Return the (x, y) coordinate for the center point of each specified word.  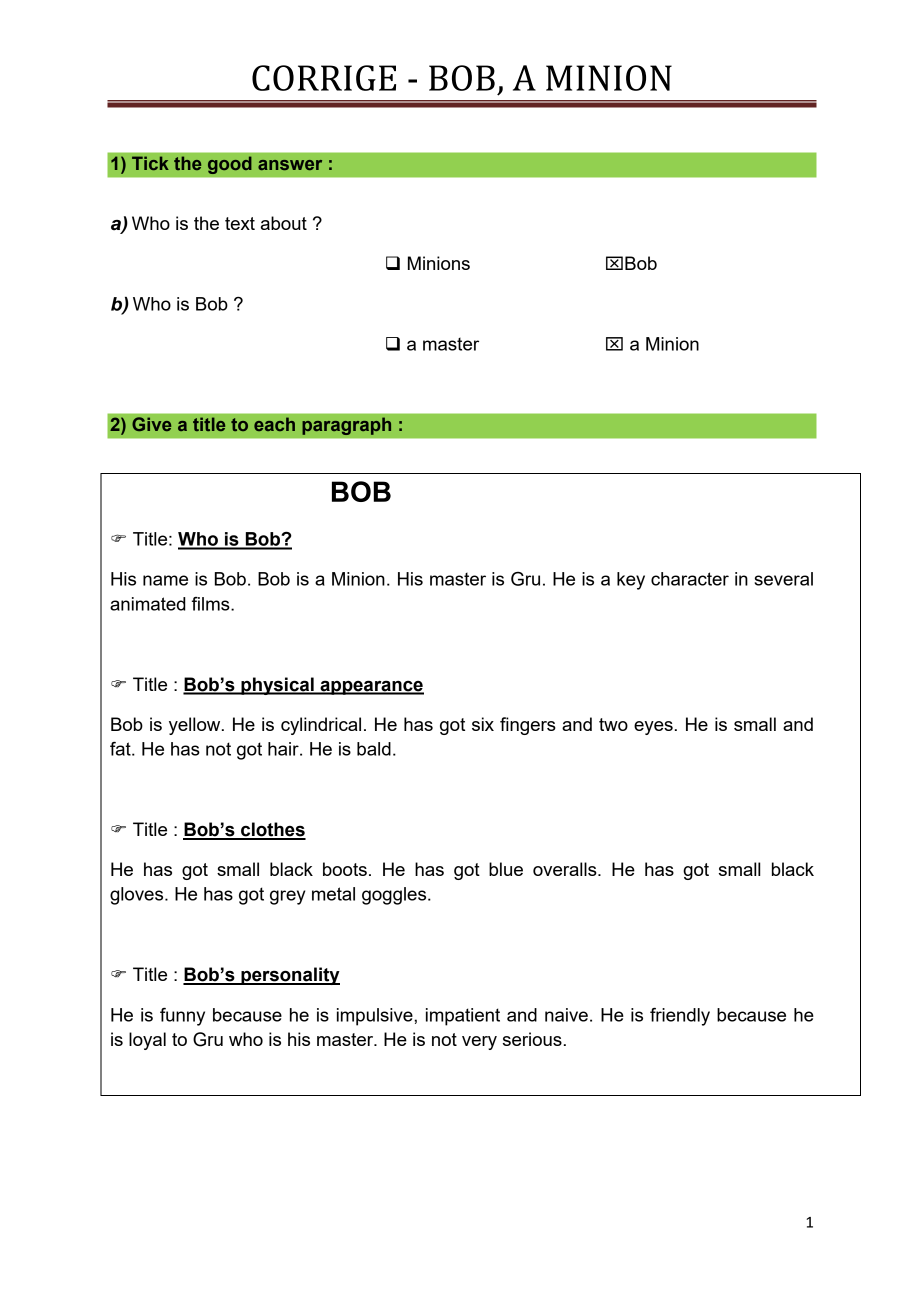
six (483, 724)
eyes (653, 728)
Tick (150, 163)
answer (290, 165)
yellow (196, 726)
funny (182, 1017)
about (284, 223)
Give (151, 424)
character (690, 579)
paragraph (347, 426)
